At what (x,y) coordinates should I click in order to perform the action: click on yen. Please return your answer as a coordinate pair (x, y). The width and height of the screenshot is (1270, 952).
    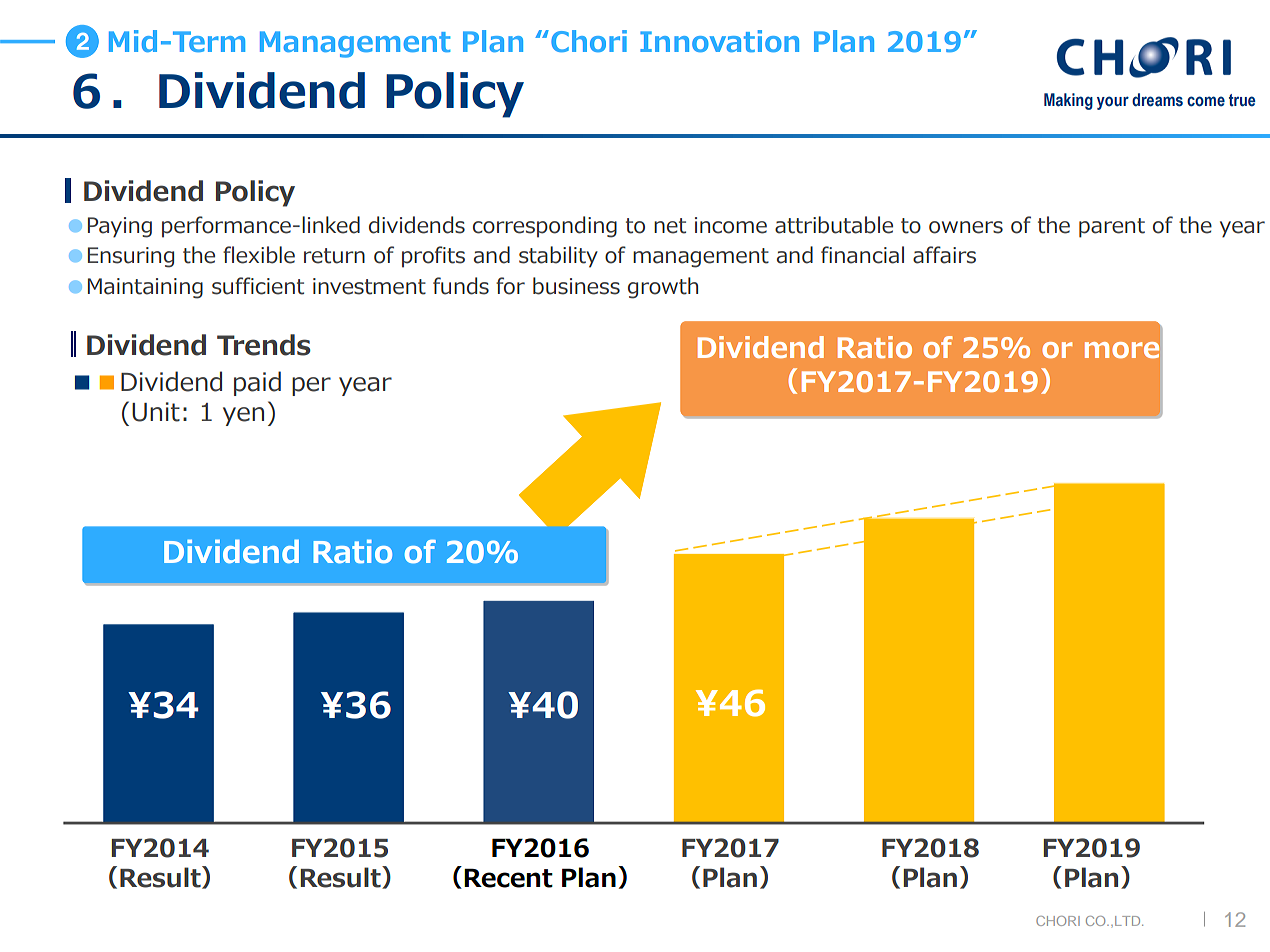
    Looking at the image, I should click on (243, 416).
